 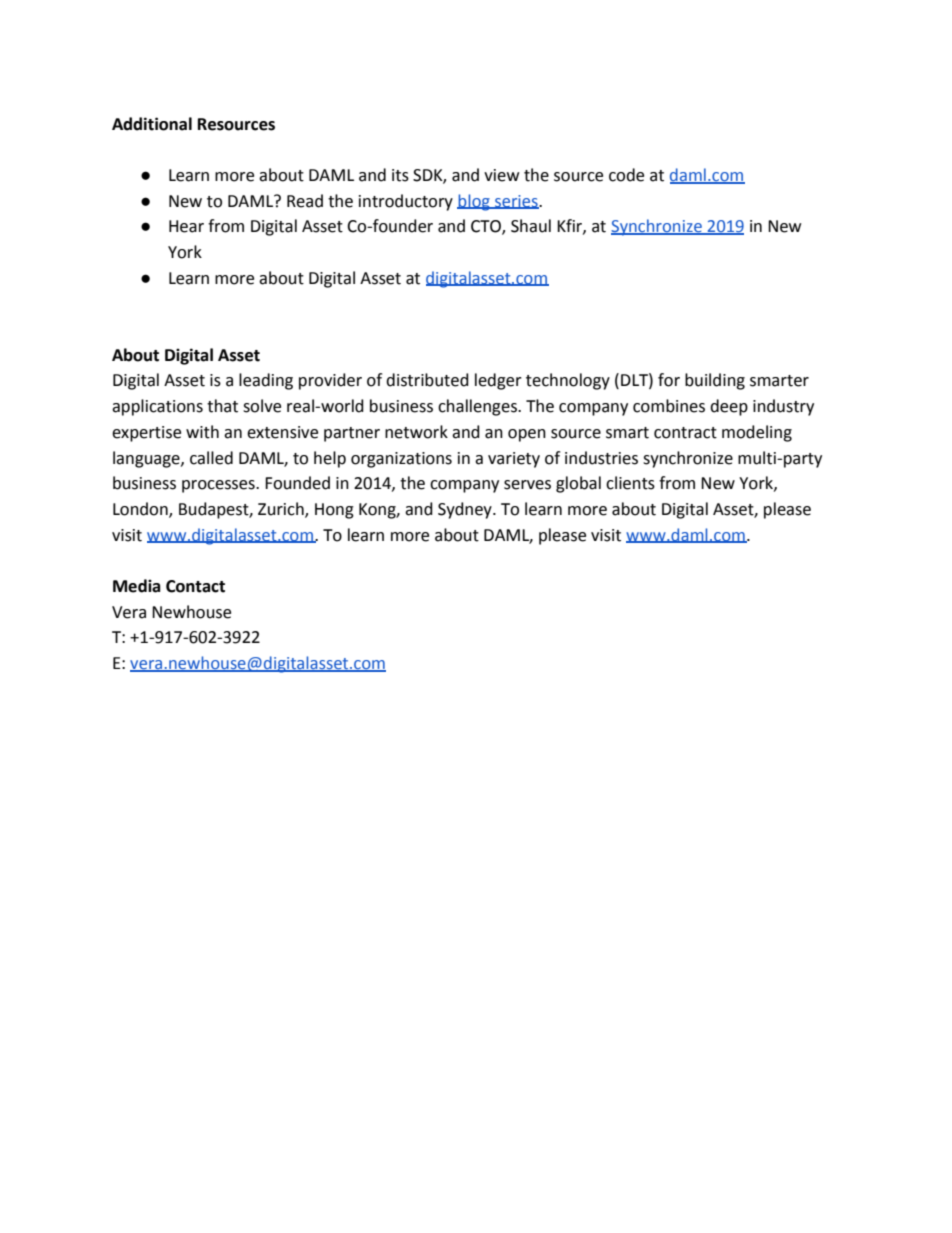 I want to click on with, so click(x=202, y=432).
